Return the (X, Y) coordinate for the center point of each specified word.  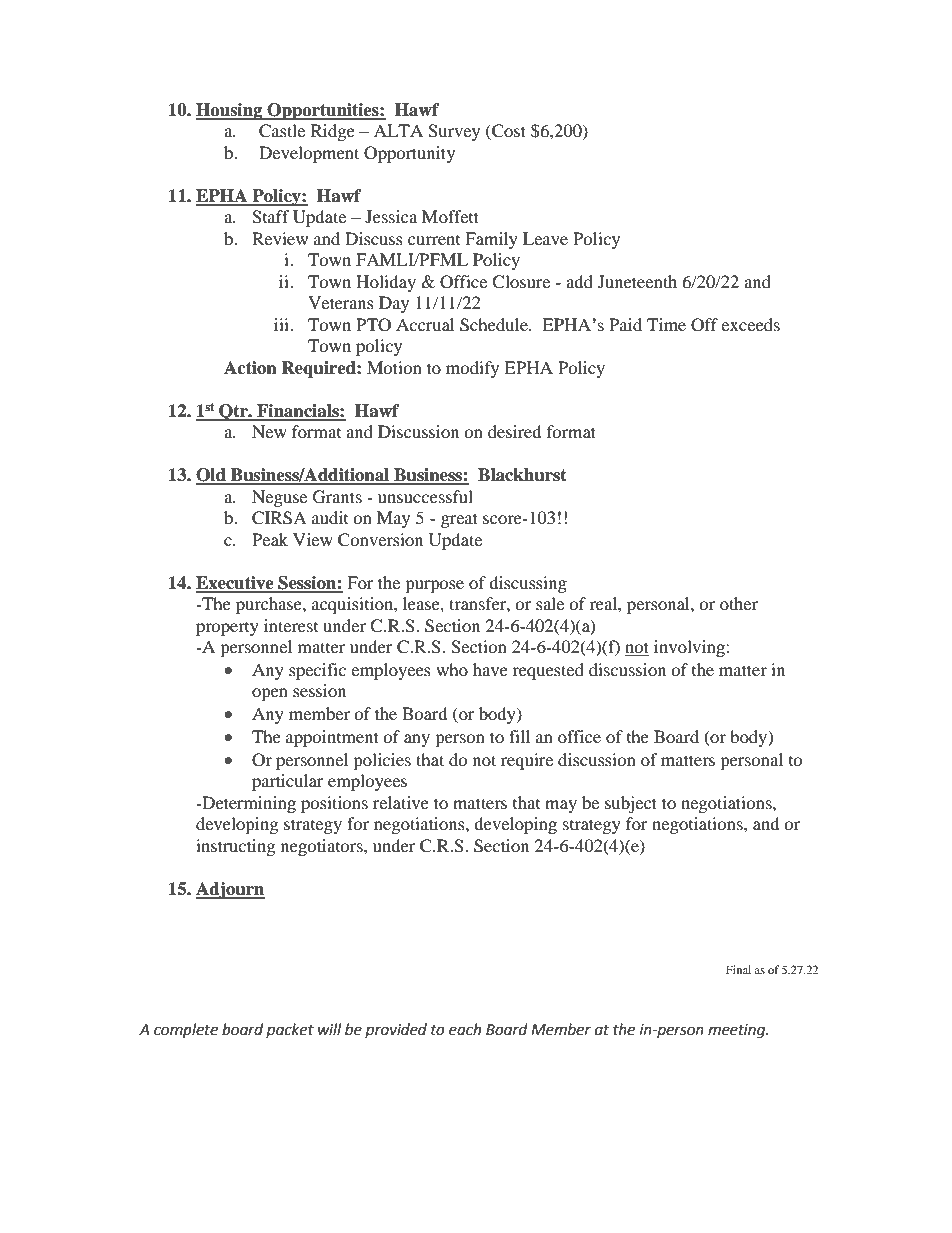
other (739, 603)
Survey (454, 132)
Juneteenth (637, 281)
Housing (230, 111)
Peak (270, 539)
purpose (434, 586)
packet (290, 1030)
